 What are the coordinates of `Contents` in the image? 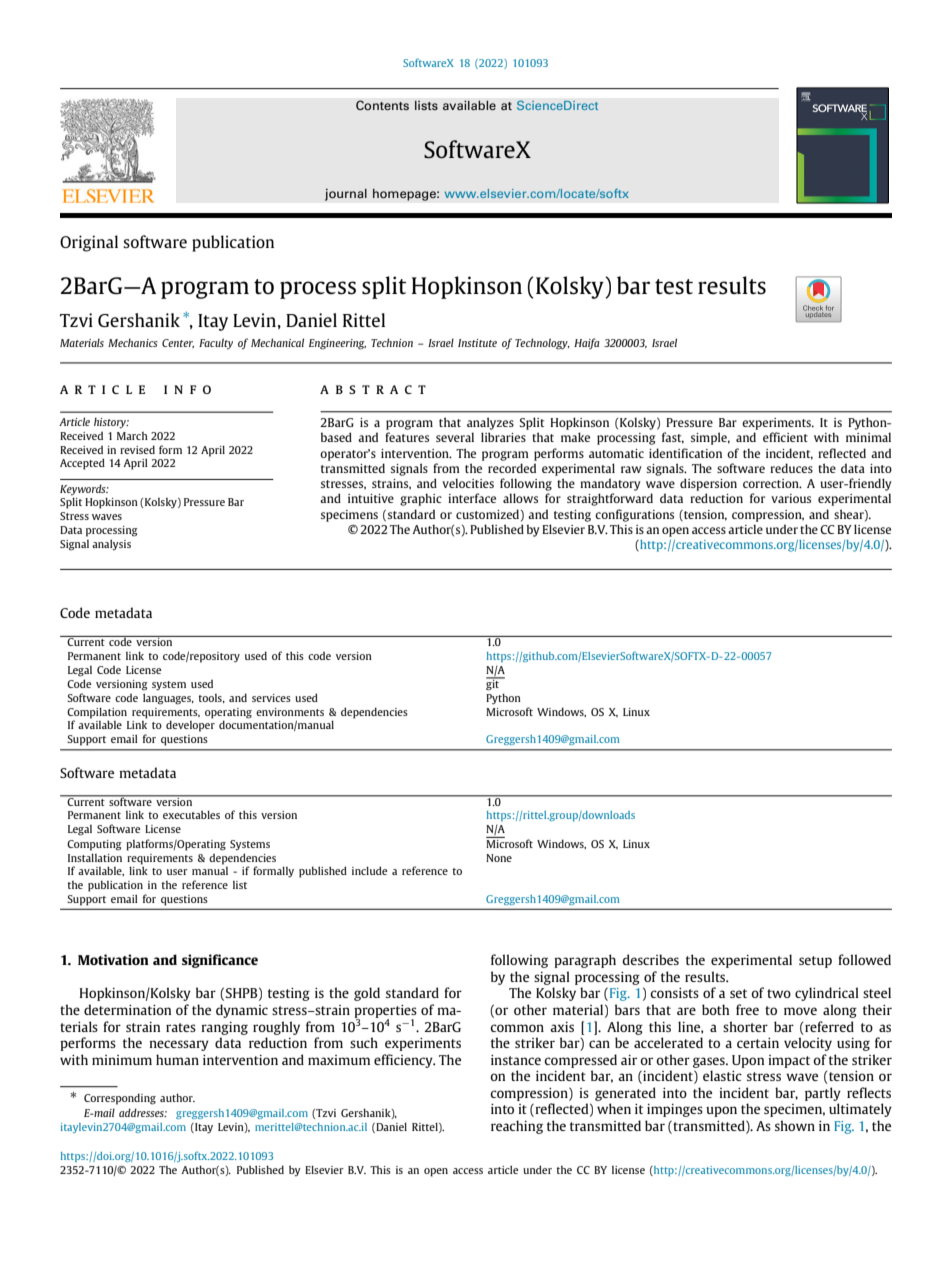 It's located at (382, 105).
